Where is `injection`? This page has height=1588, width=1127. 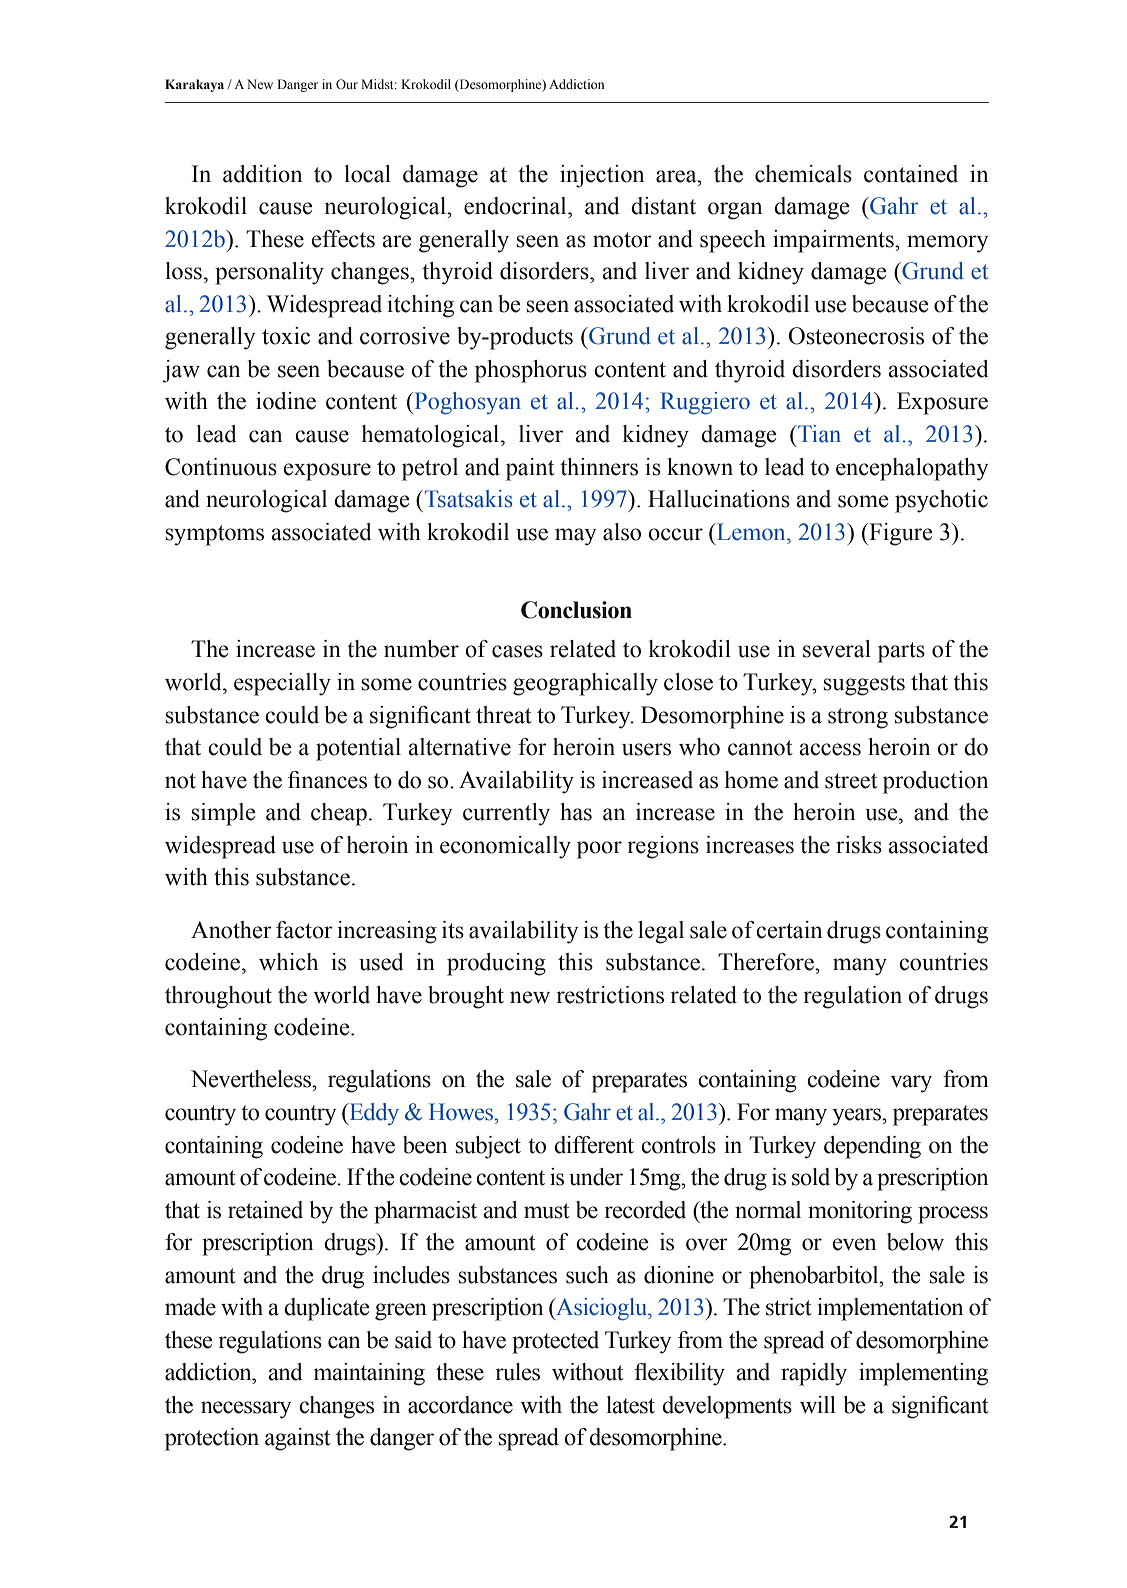 injection is located at coordinates (602, 176).
